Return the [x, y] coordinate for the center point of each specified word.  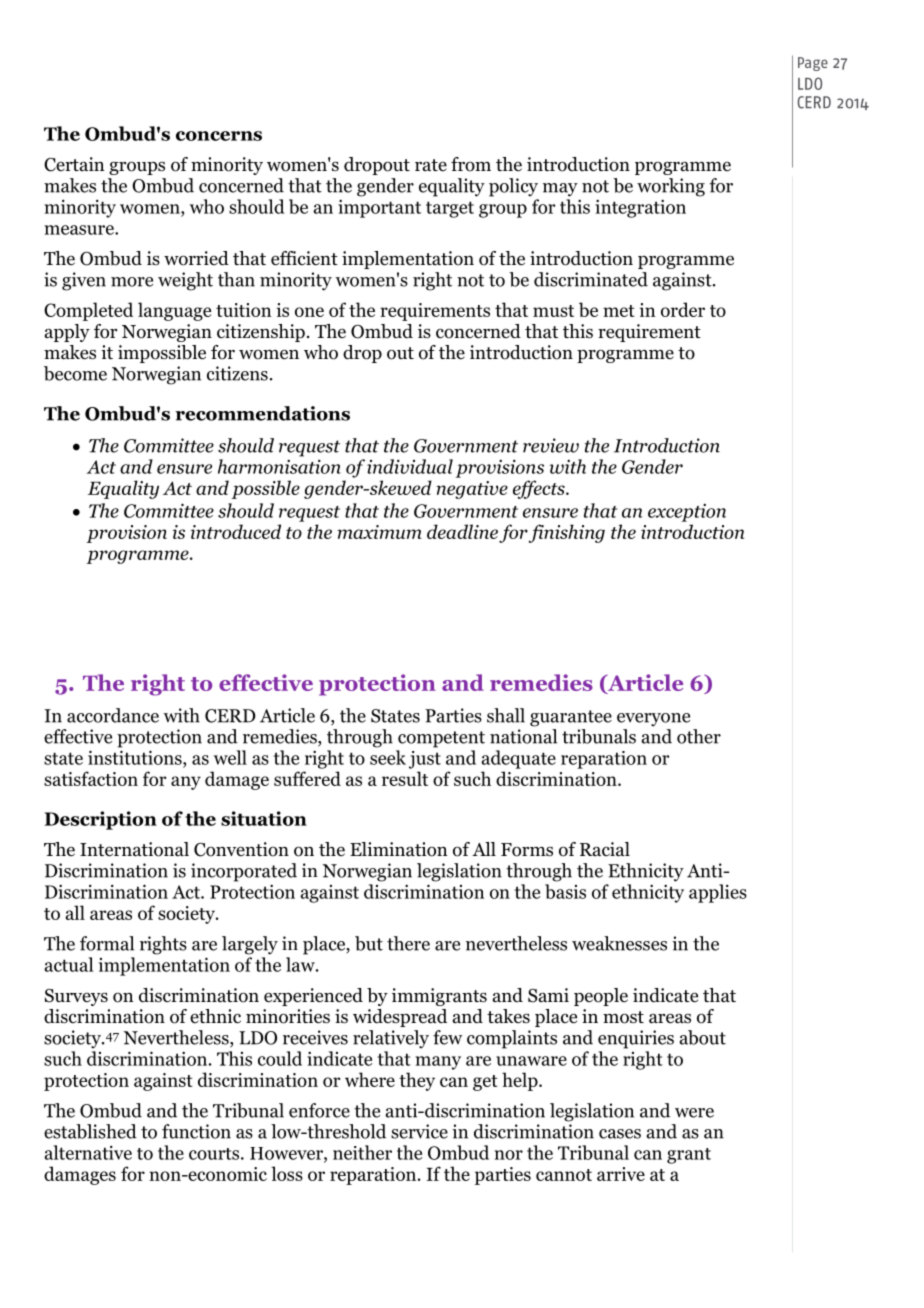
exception [687, 512]
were [694, 1113]
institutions [136, 757]
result [405, 778]
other [699, 736]
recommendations [262, 413]
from [471, 164]
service [419, 1131]
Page [813, 64]
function [196, 1131]
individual [410, 466]
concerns [219, 136]
